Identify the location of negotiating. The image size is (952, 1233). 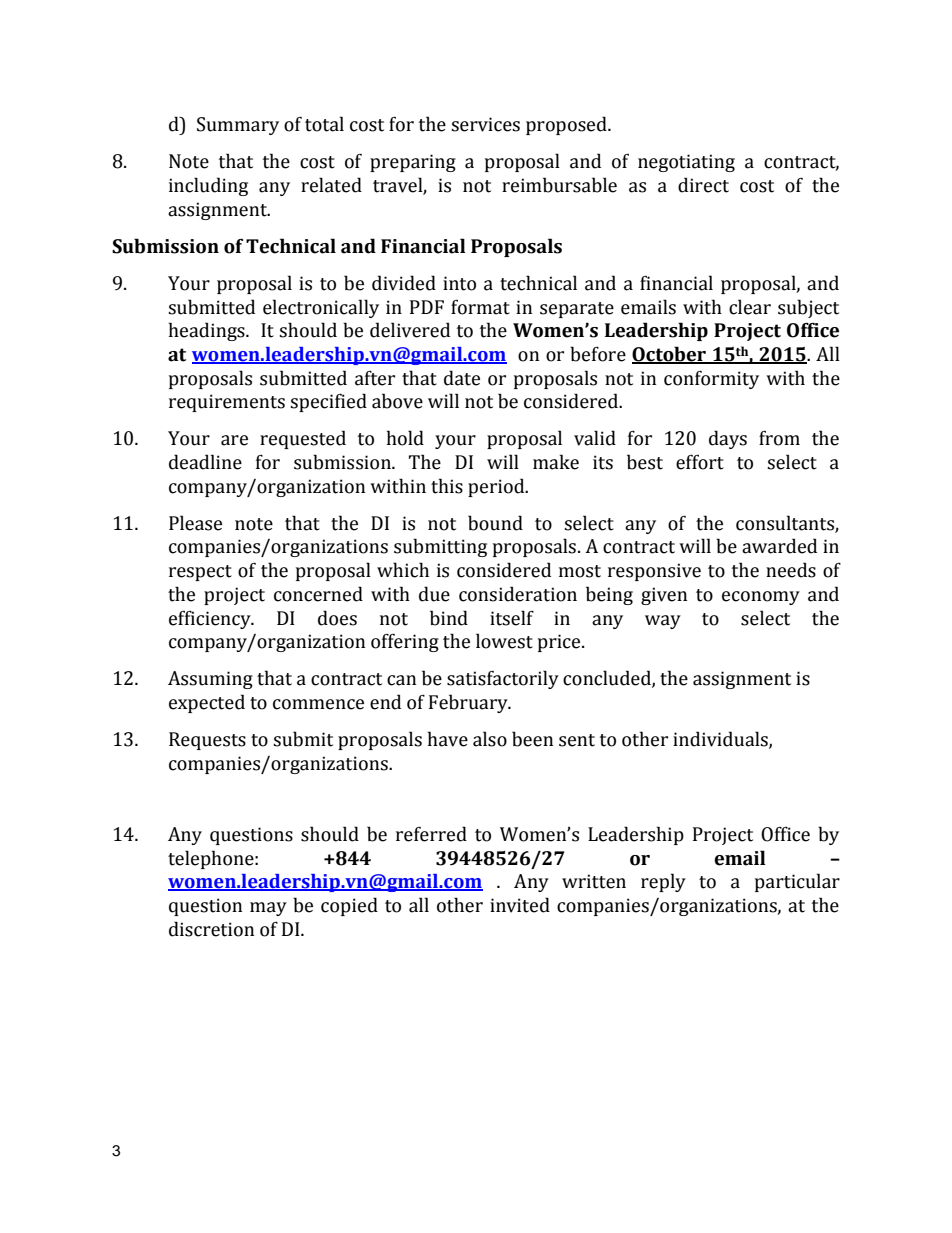
(686, 163).
